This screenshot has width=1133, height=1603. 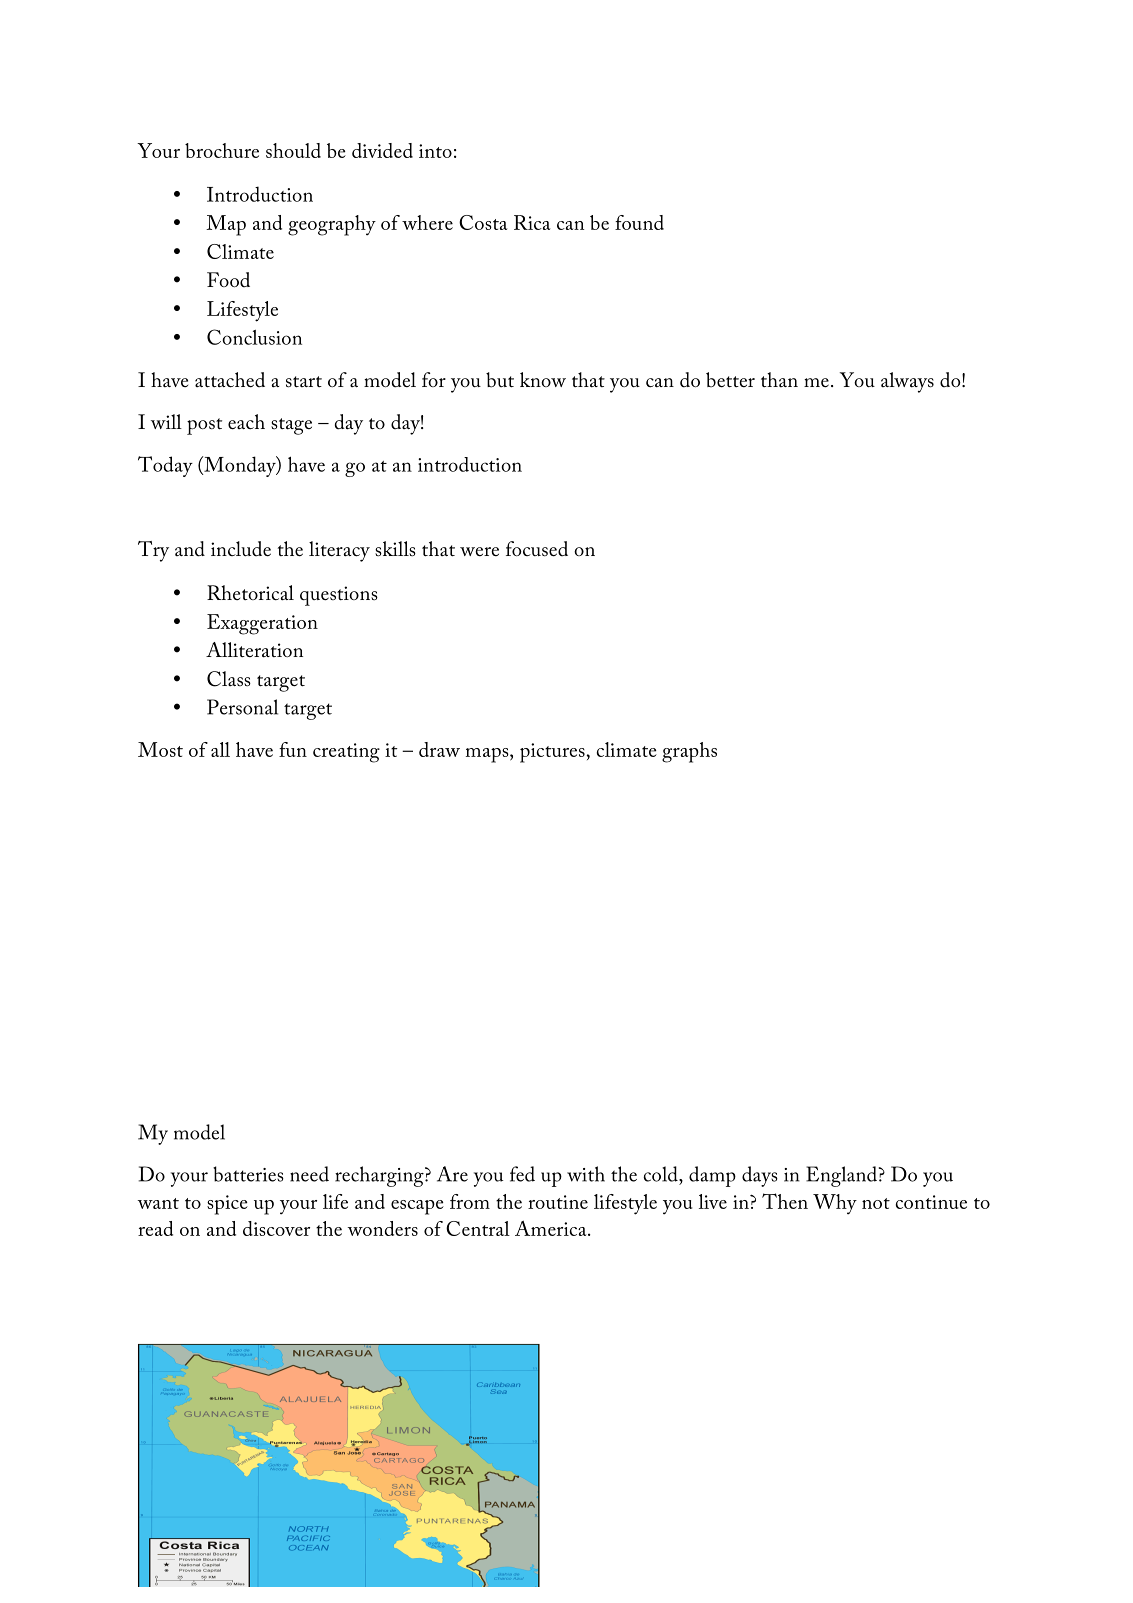 I want to click on know, so click(x=543, y=379).
